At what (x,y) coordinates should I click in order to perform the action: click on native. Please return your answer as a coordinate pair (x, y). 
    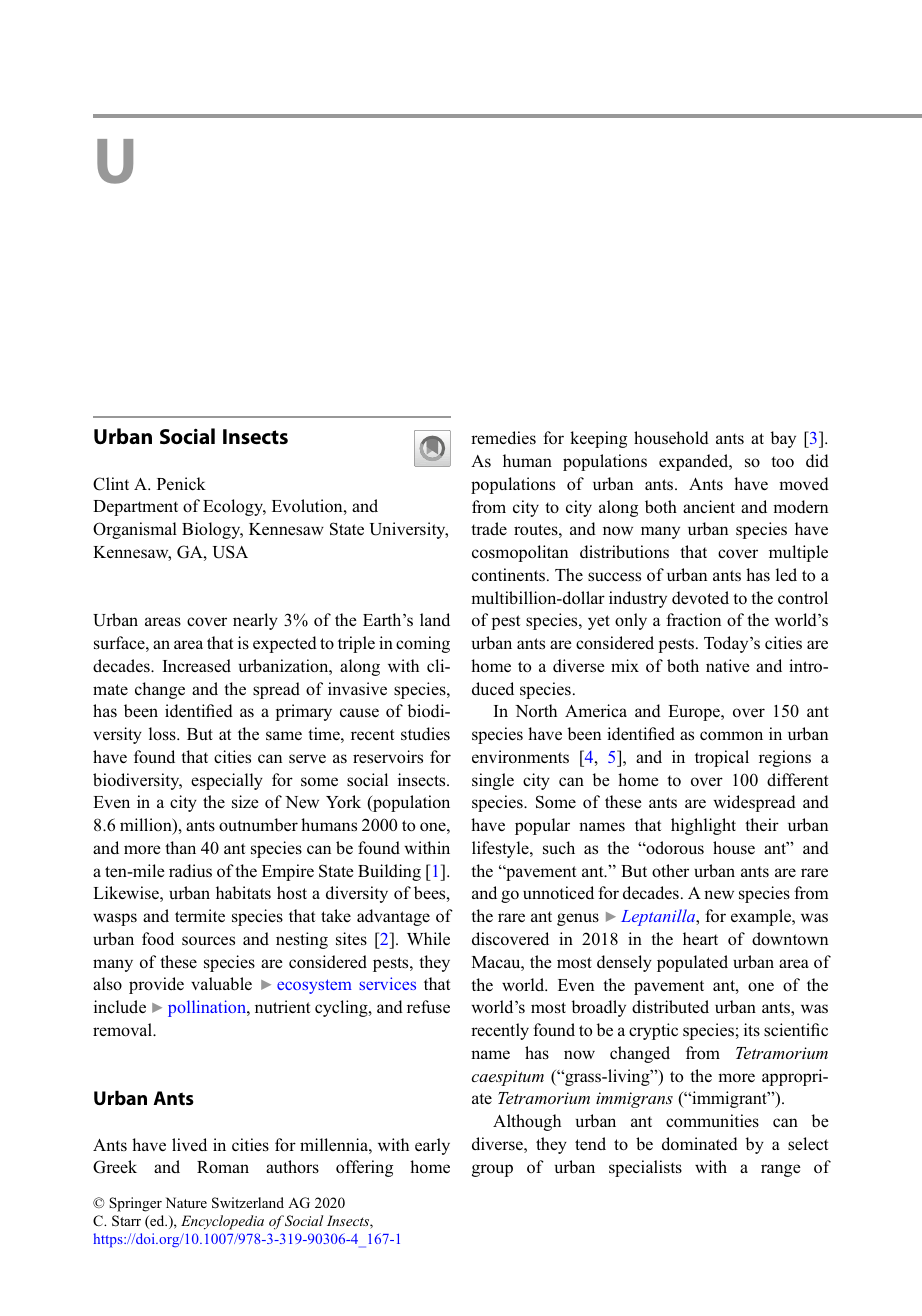
    Looking at the image, I should click on (728, 665).
